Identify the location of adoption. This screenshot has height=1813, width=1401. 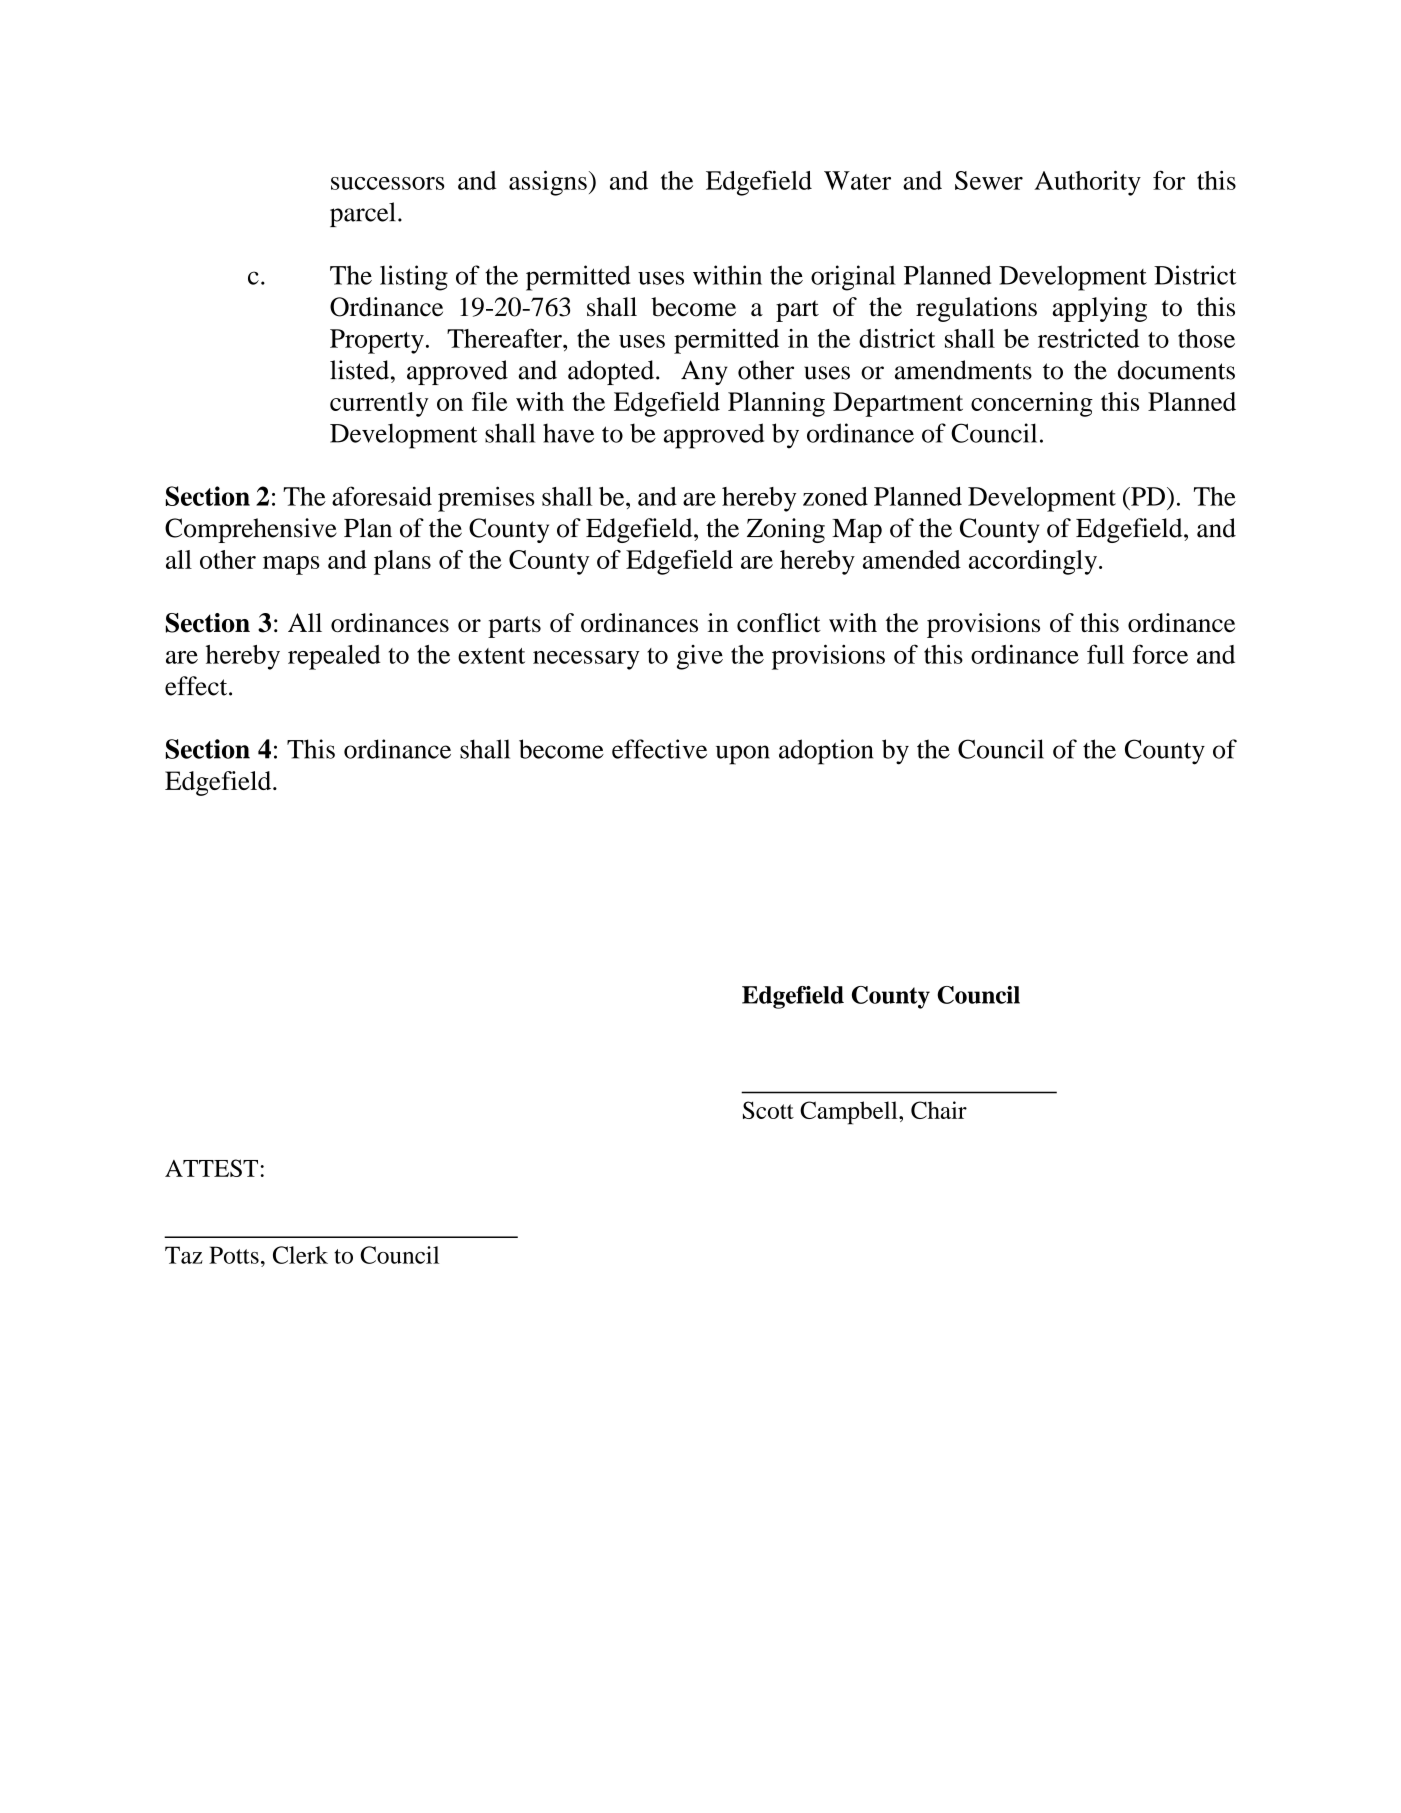
(826, 752).
